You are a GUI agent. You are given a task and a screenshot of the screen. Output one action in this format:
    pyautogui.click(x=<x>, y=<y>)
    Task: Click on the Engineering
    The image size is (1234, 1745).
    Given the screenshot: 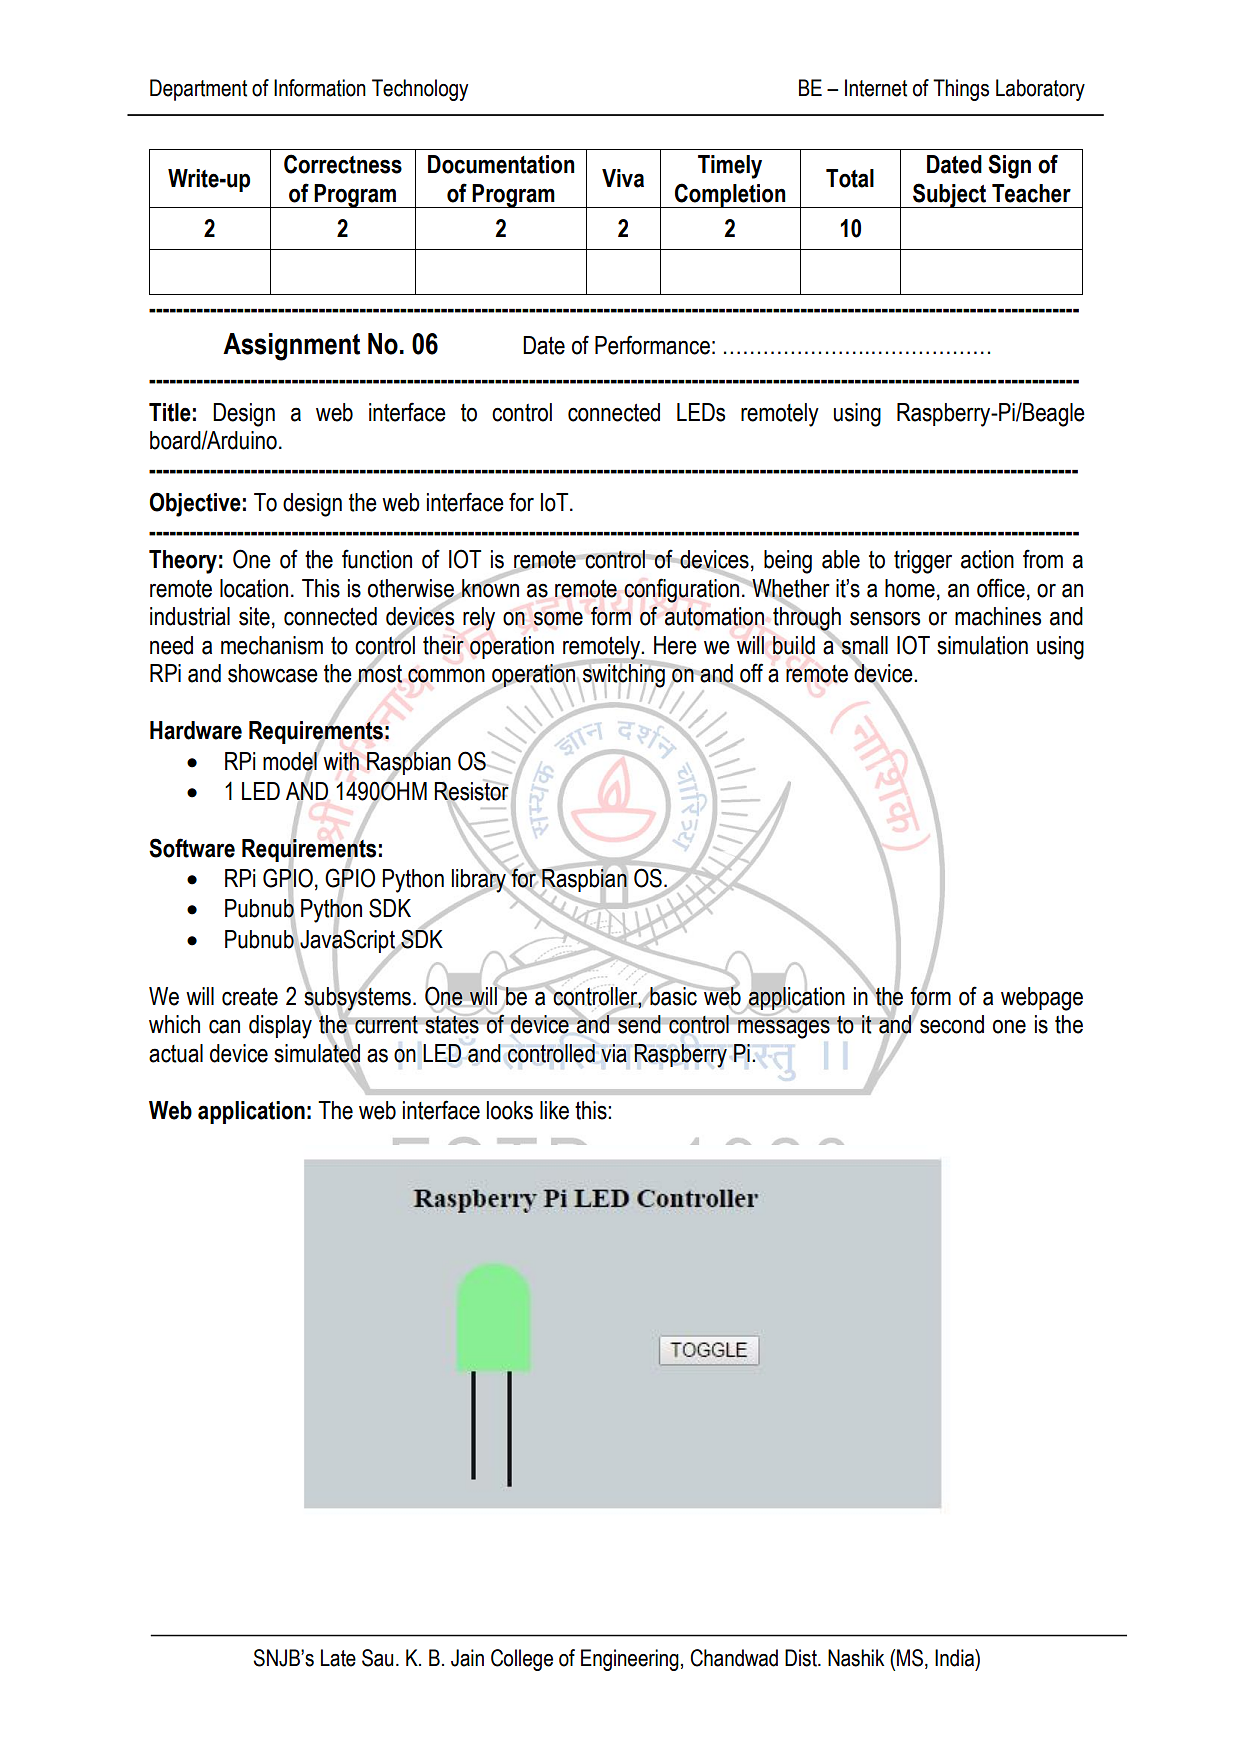 What is the action you would take?
    pyautogui.click(x=630, y=1660)
